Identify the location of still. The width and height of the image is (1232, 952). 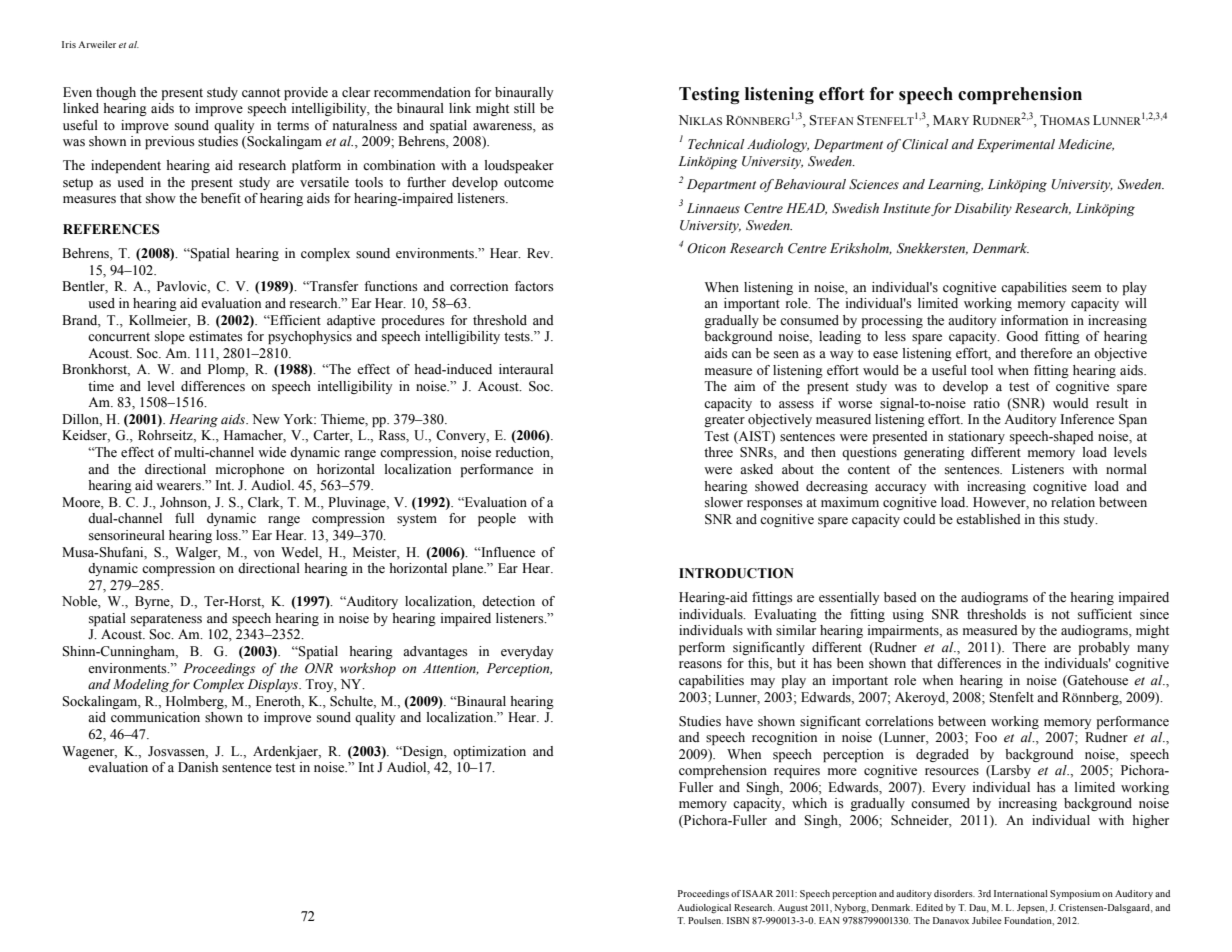
(524, 108).
